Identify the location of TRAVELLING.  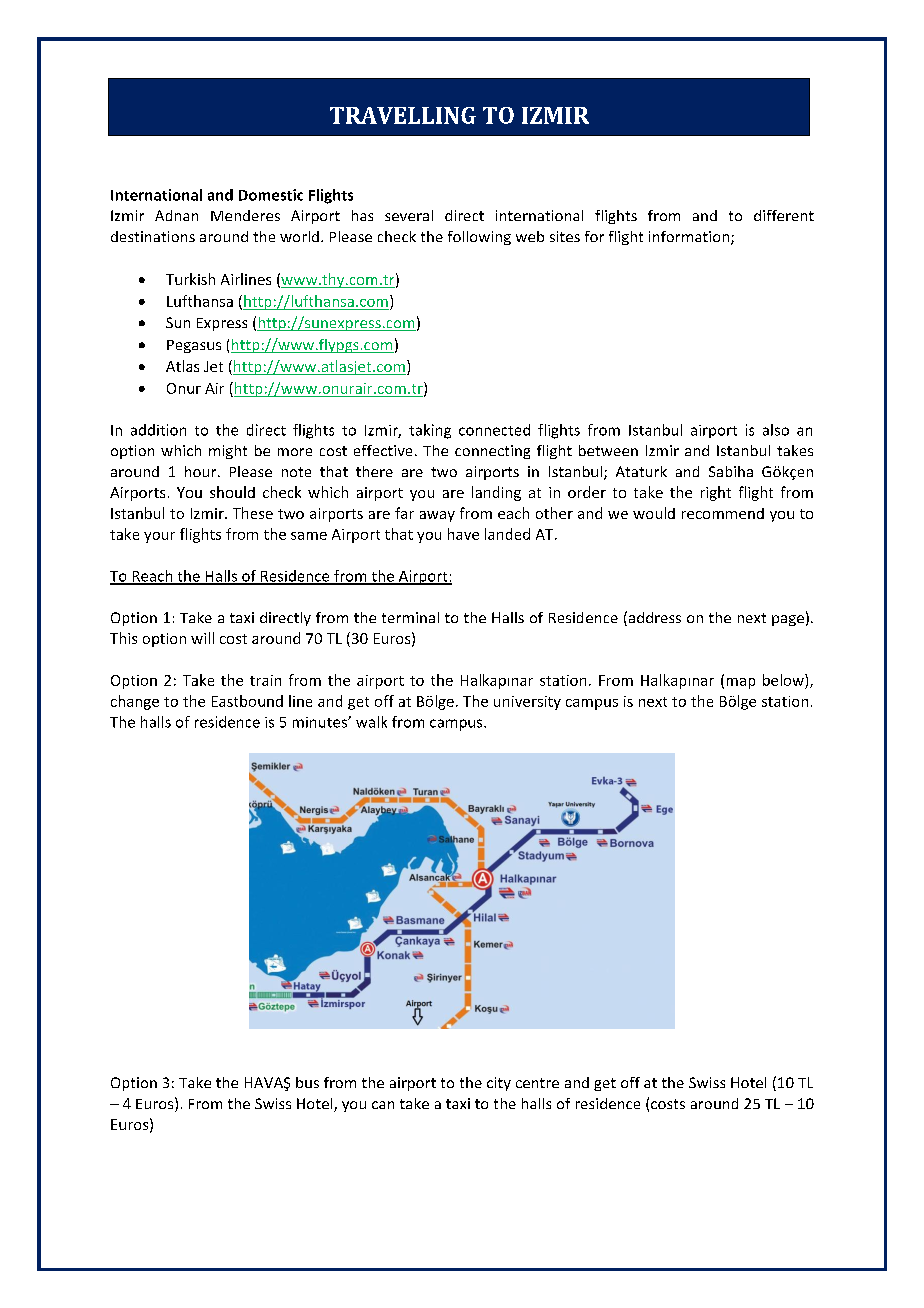
(403, 115).
